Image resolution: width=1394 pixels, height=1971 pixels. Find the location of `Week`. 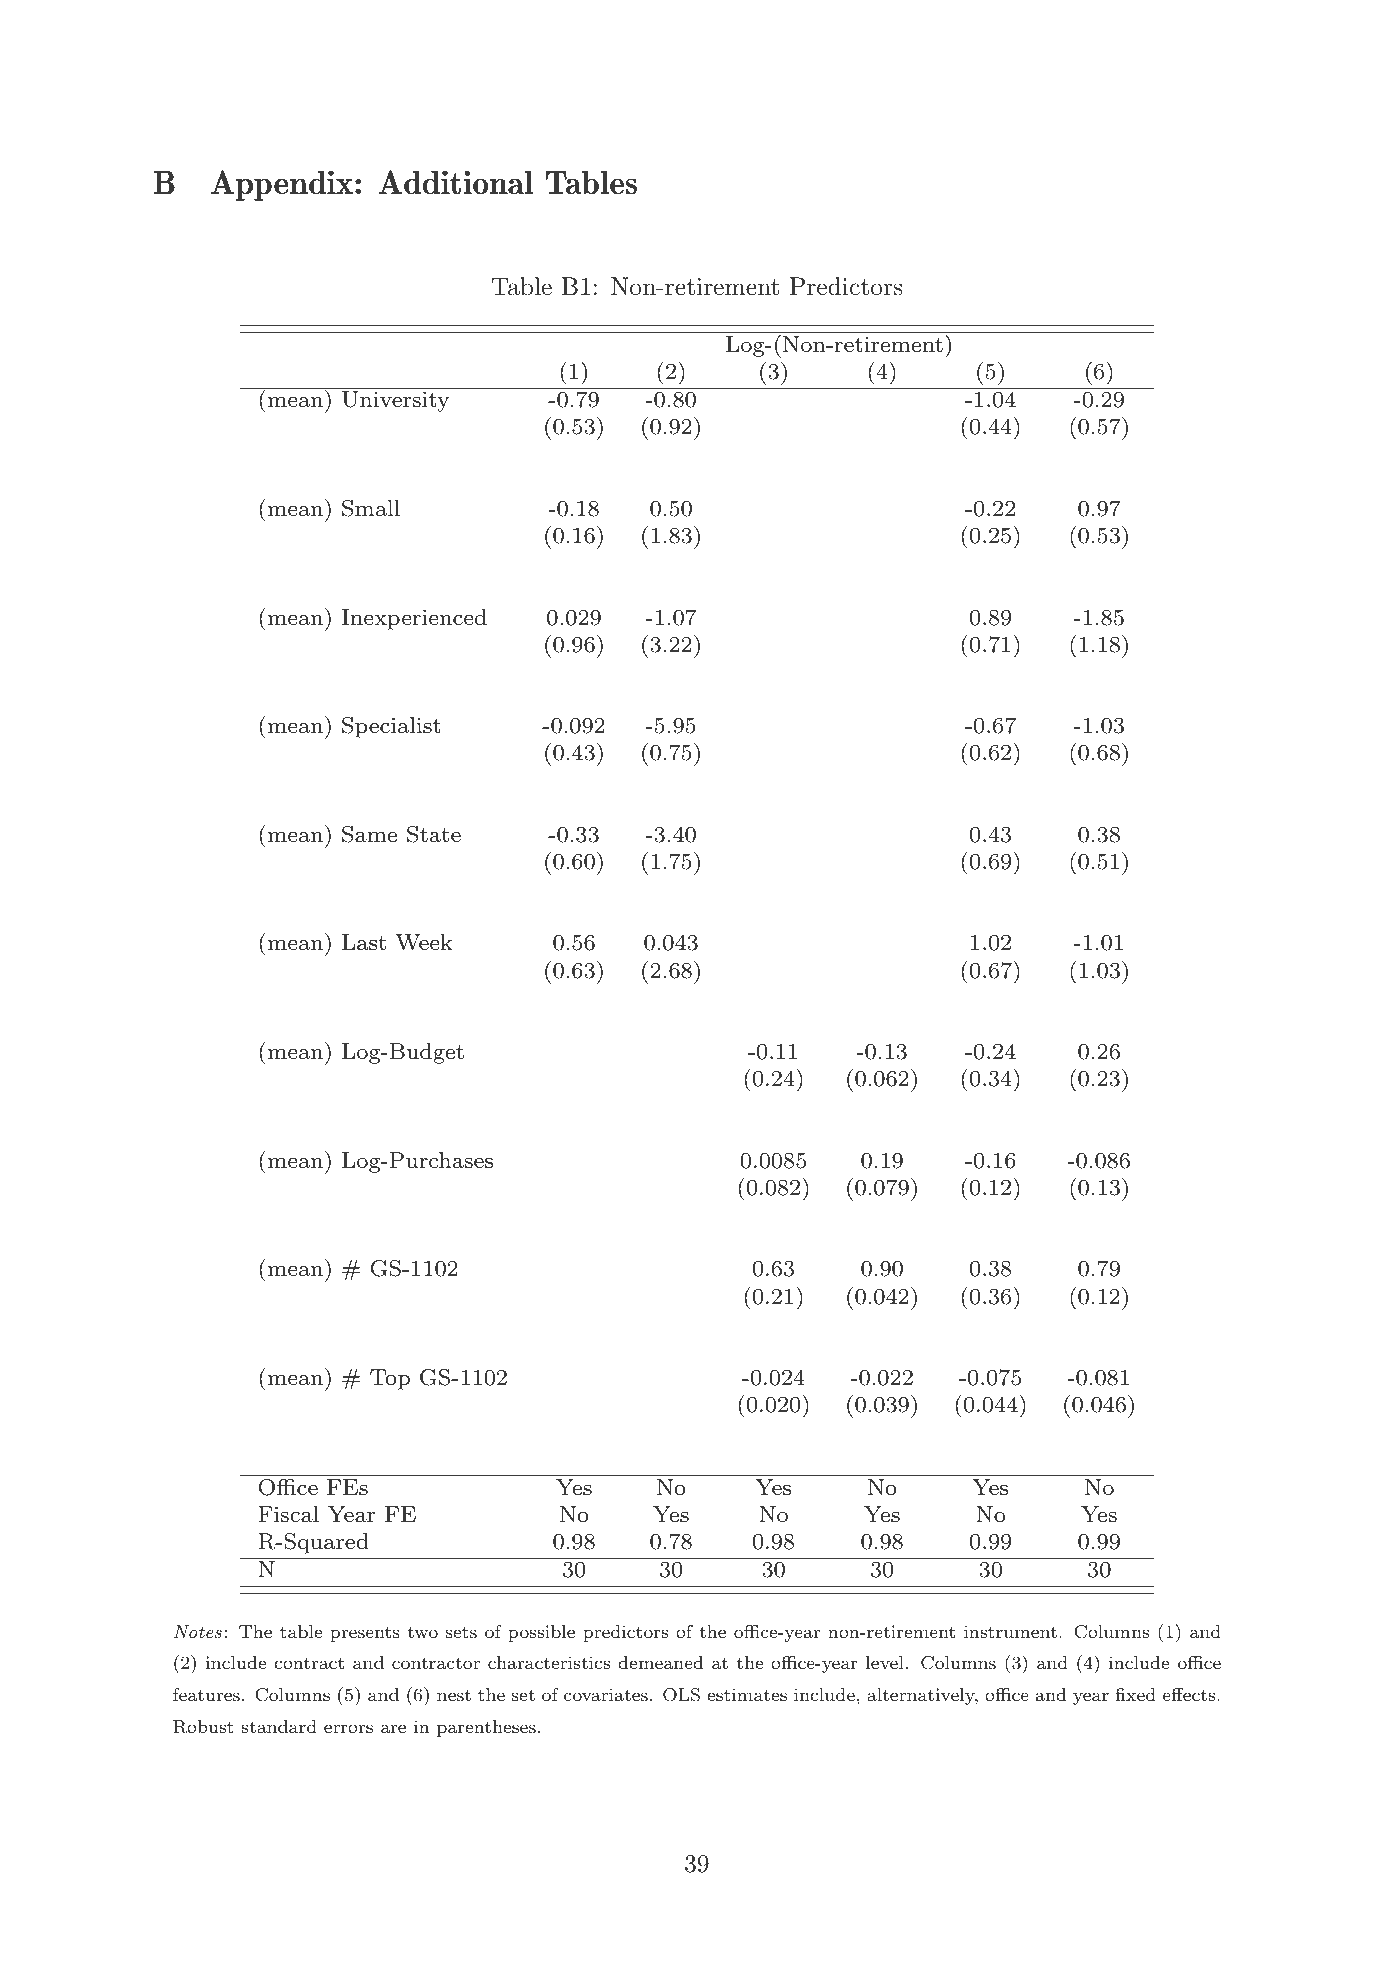

Week is located at coordinates (424, 942).
